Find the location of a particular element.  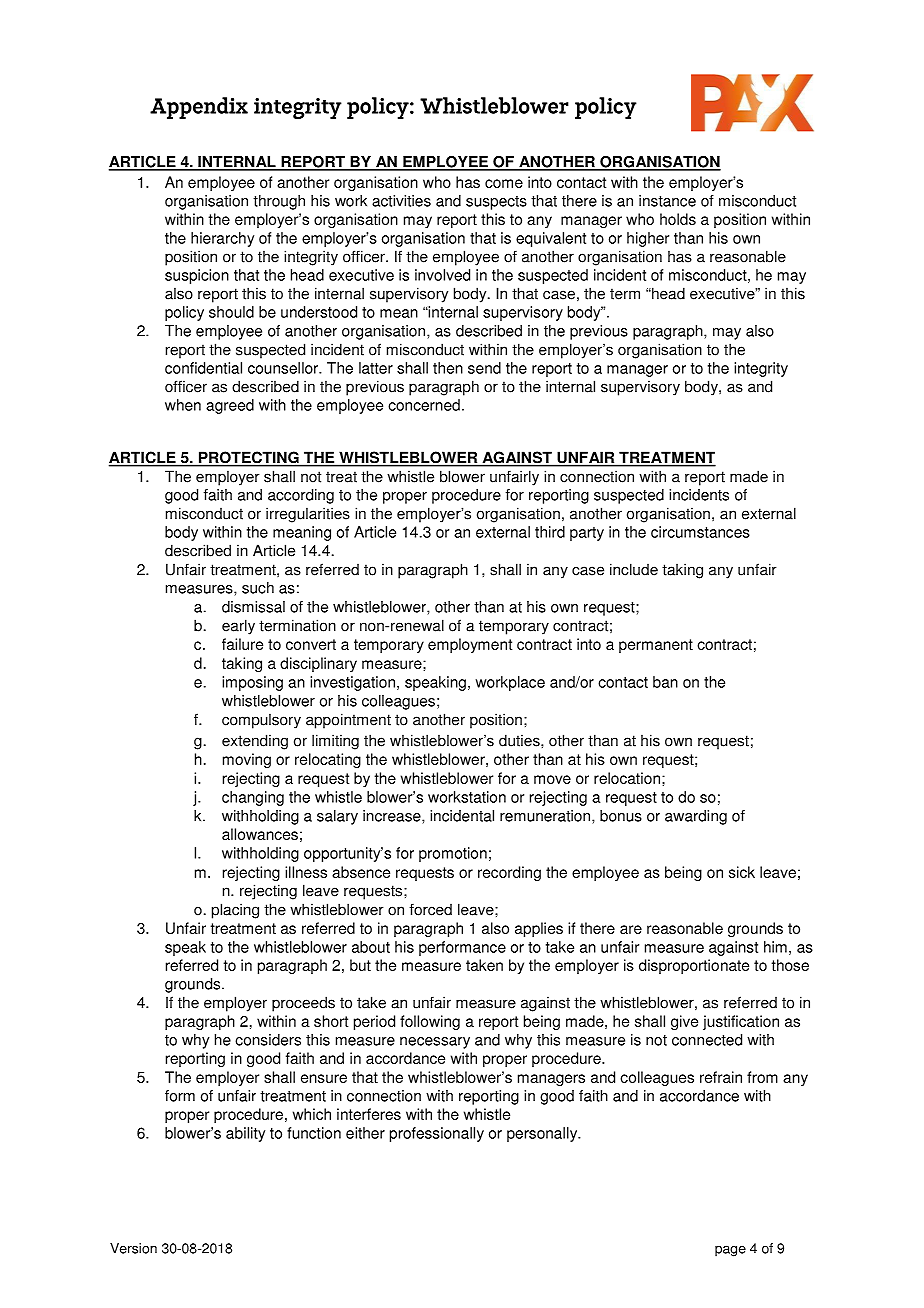

ban is located at coordinates (665, 682).
